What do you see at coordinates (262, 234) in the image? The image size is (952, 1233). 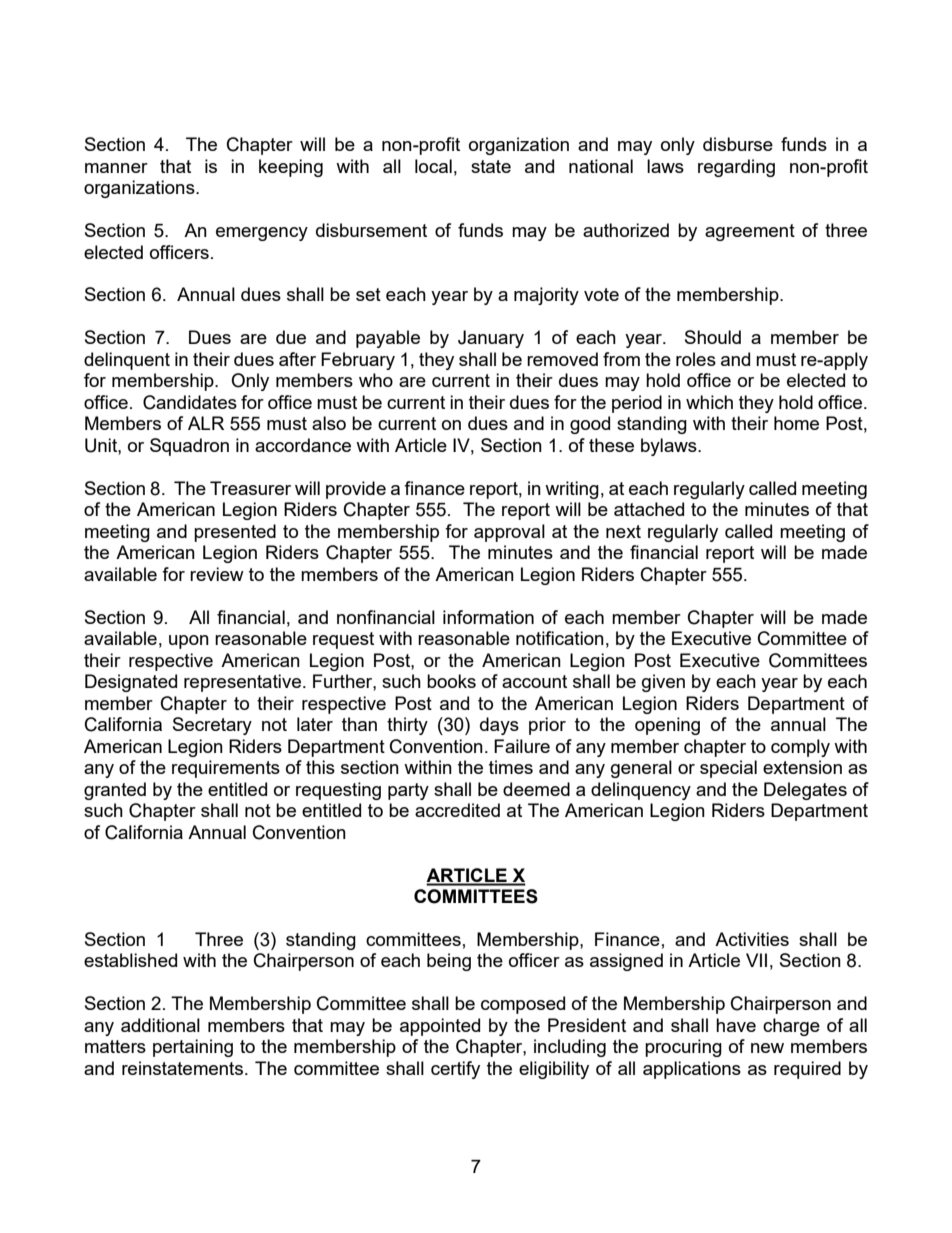 I see `emergency` at bounding box center [262, 234].
